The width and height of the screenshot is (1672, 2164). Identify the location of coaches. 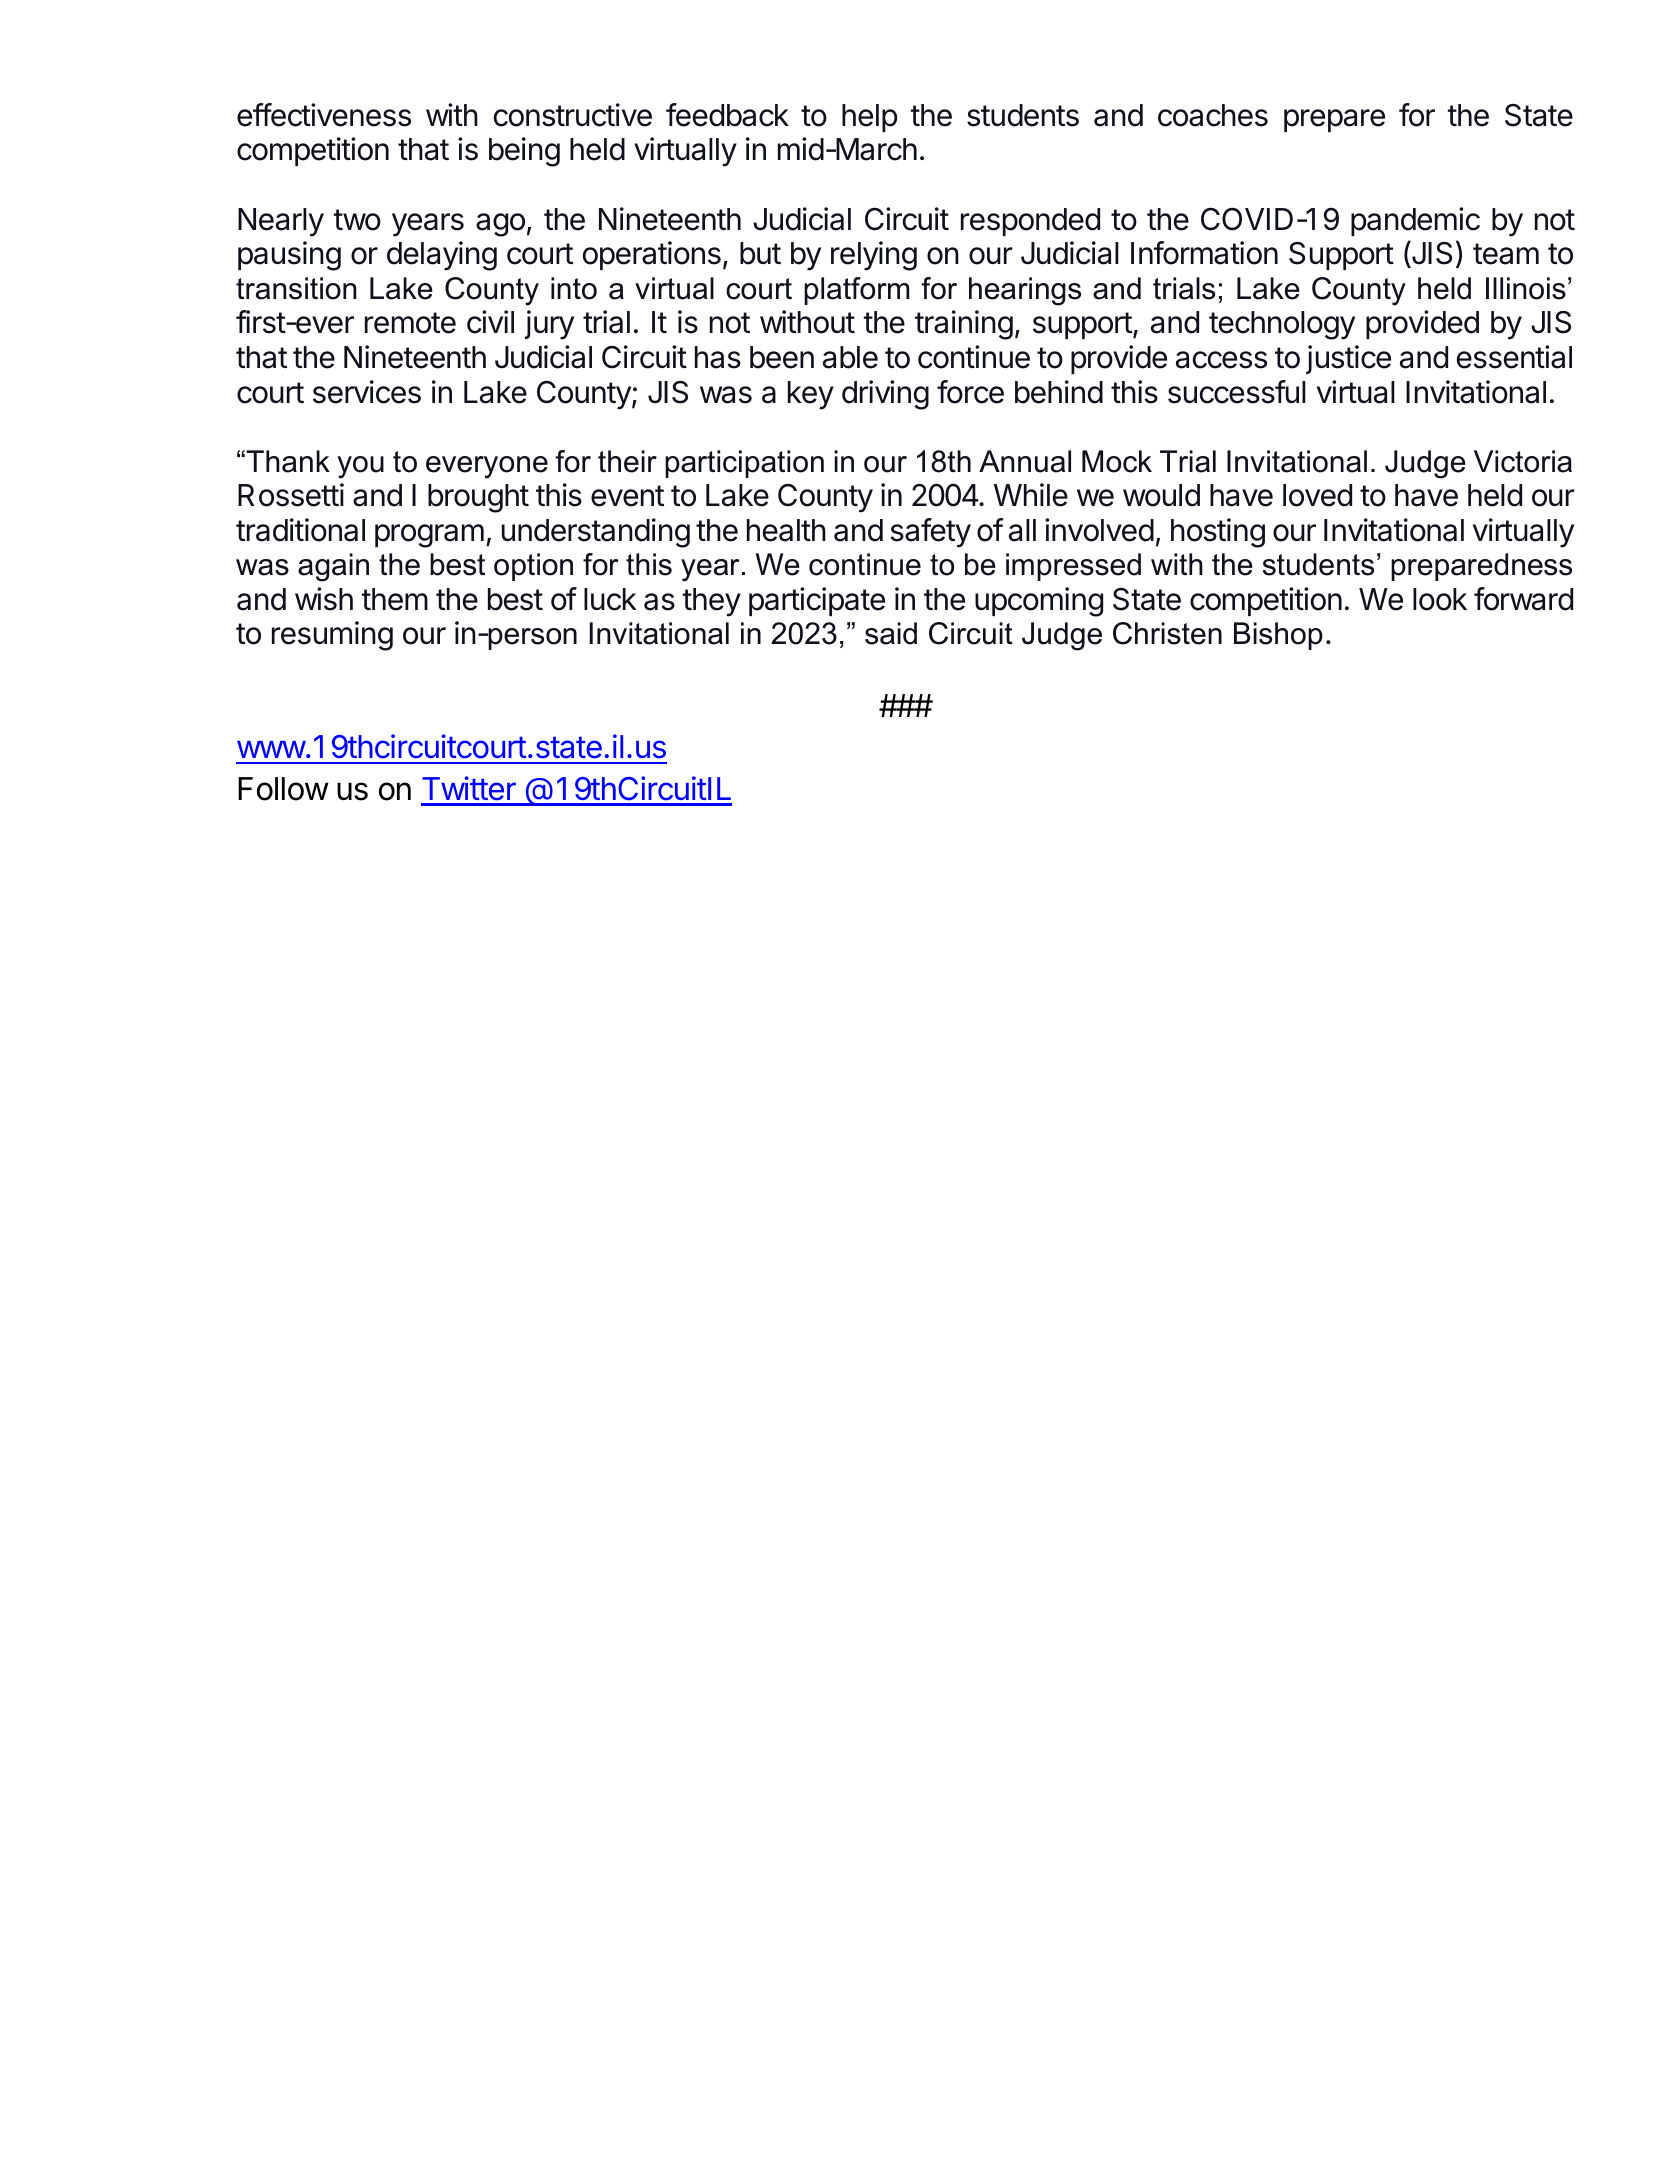
(1213, 115).
